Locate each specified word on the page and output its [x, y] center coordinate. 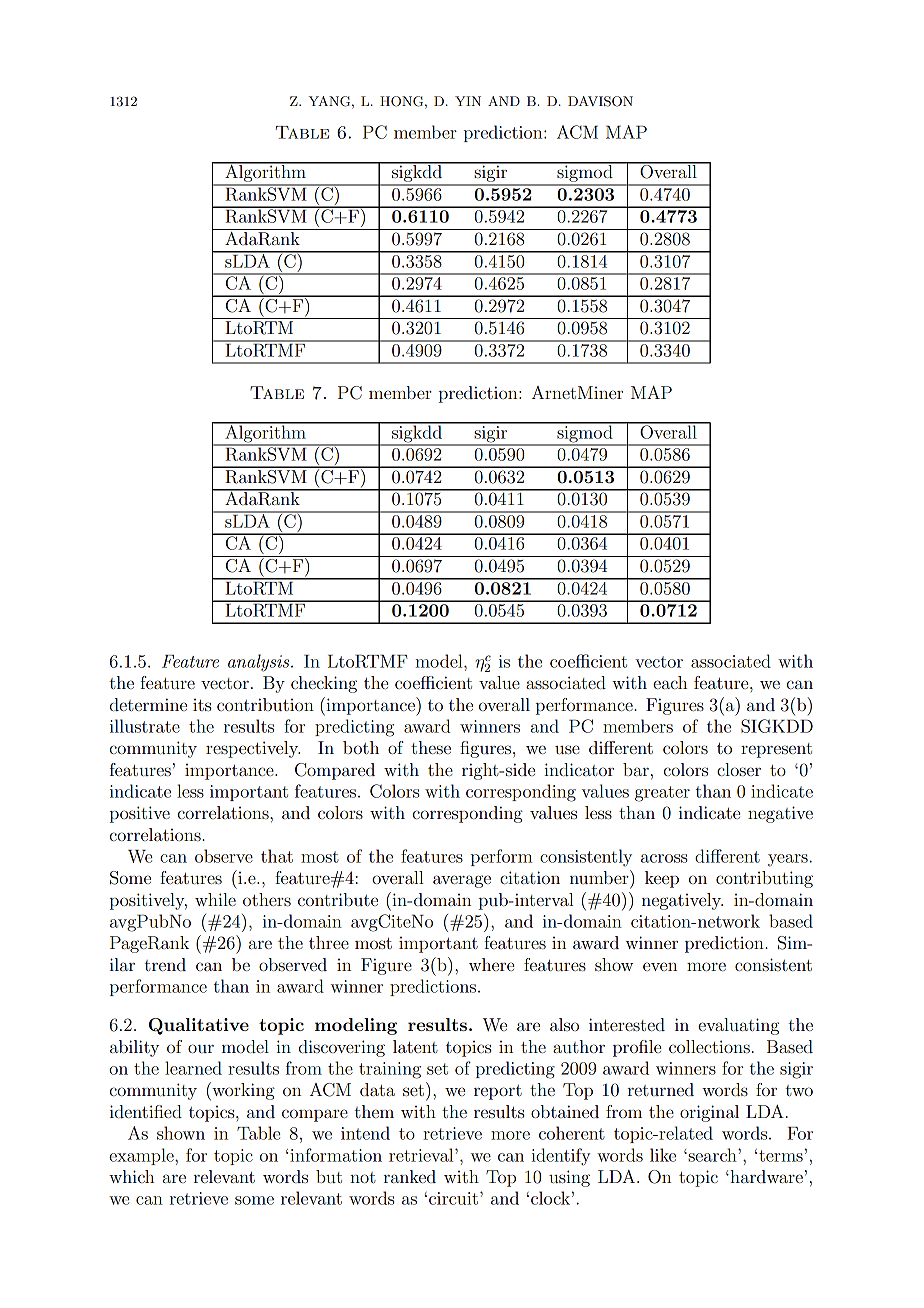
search [712, 1155]
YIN [468, 101]
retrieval [422, 1155]
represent [776, 750]
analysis [260, 663]
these [431, 747]
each [670, 682]
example [142, 1156]
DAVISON [600, 101]
